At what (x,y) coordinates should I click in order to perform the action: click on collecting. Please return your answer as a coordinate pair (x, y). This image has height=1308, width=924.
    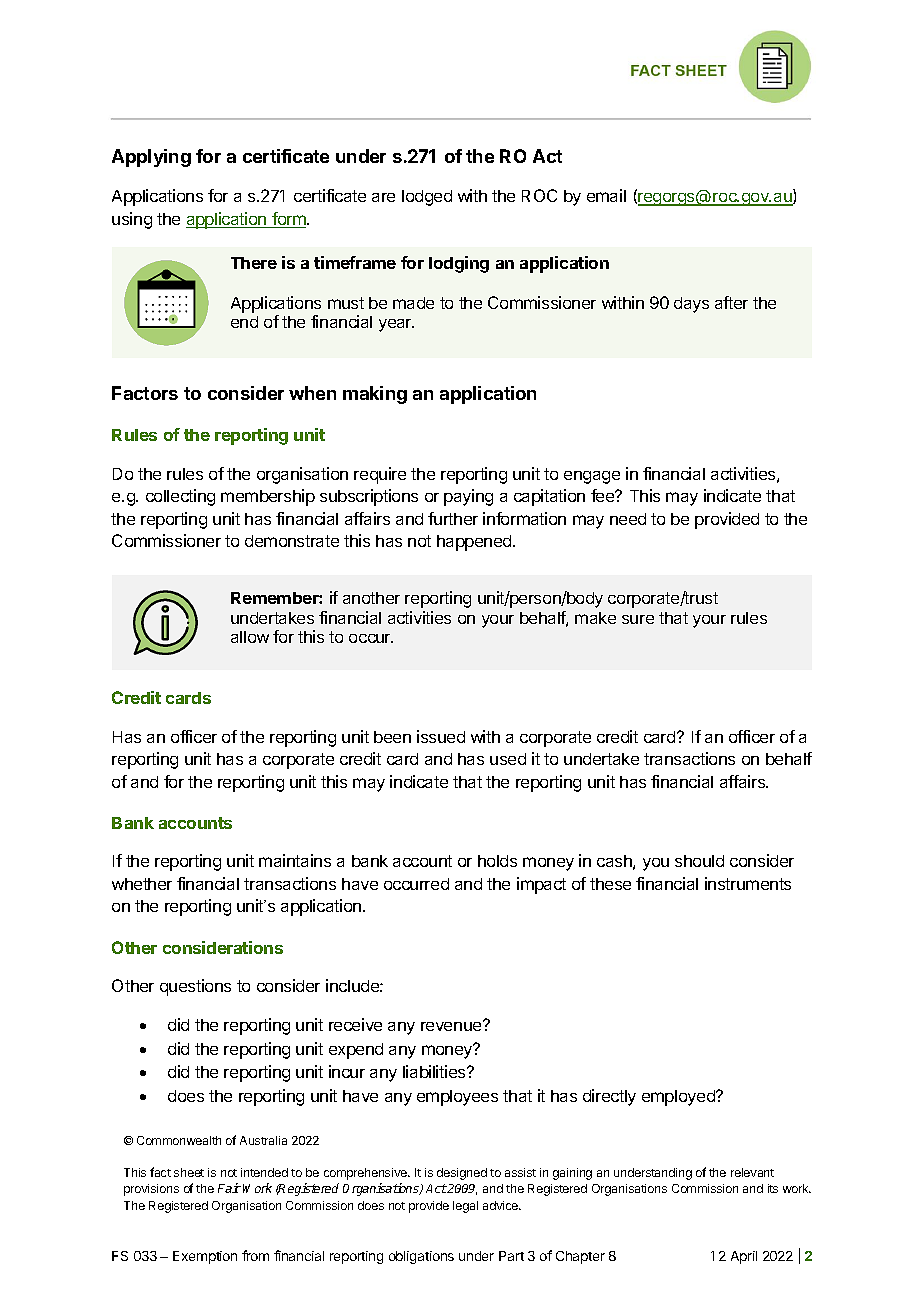
    Looking at the image, I should click on (180, 497).
